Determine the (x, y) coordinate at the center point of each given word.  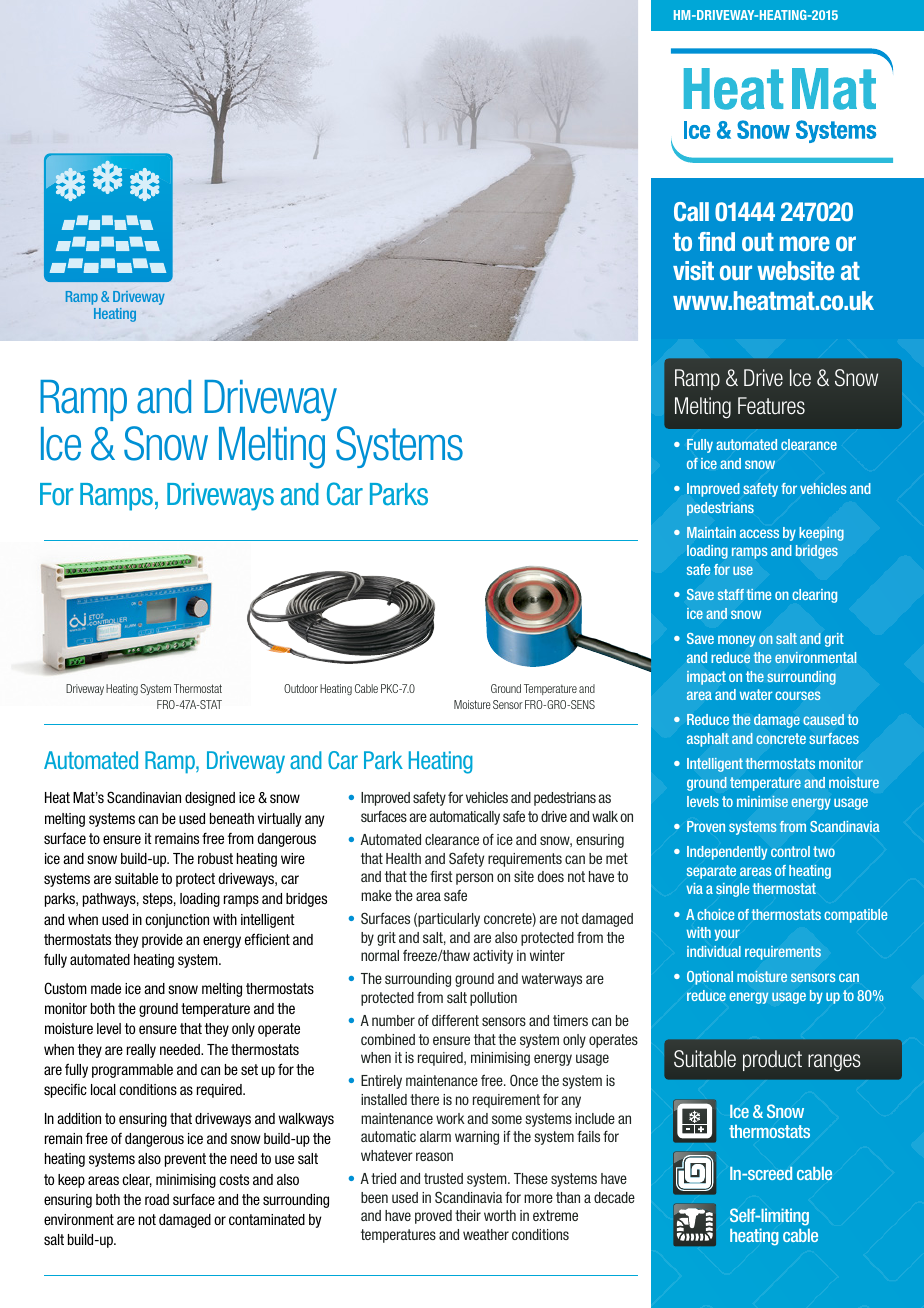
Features (771, 406)
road (157, 1199)
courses (798, 695)
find (716, 241)
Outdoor (301, 688)
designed (210, 799)
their (468, 1215)
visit (693, 270)
